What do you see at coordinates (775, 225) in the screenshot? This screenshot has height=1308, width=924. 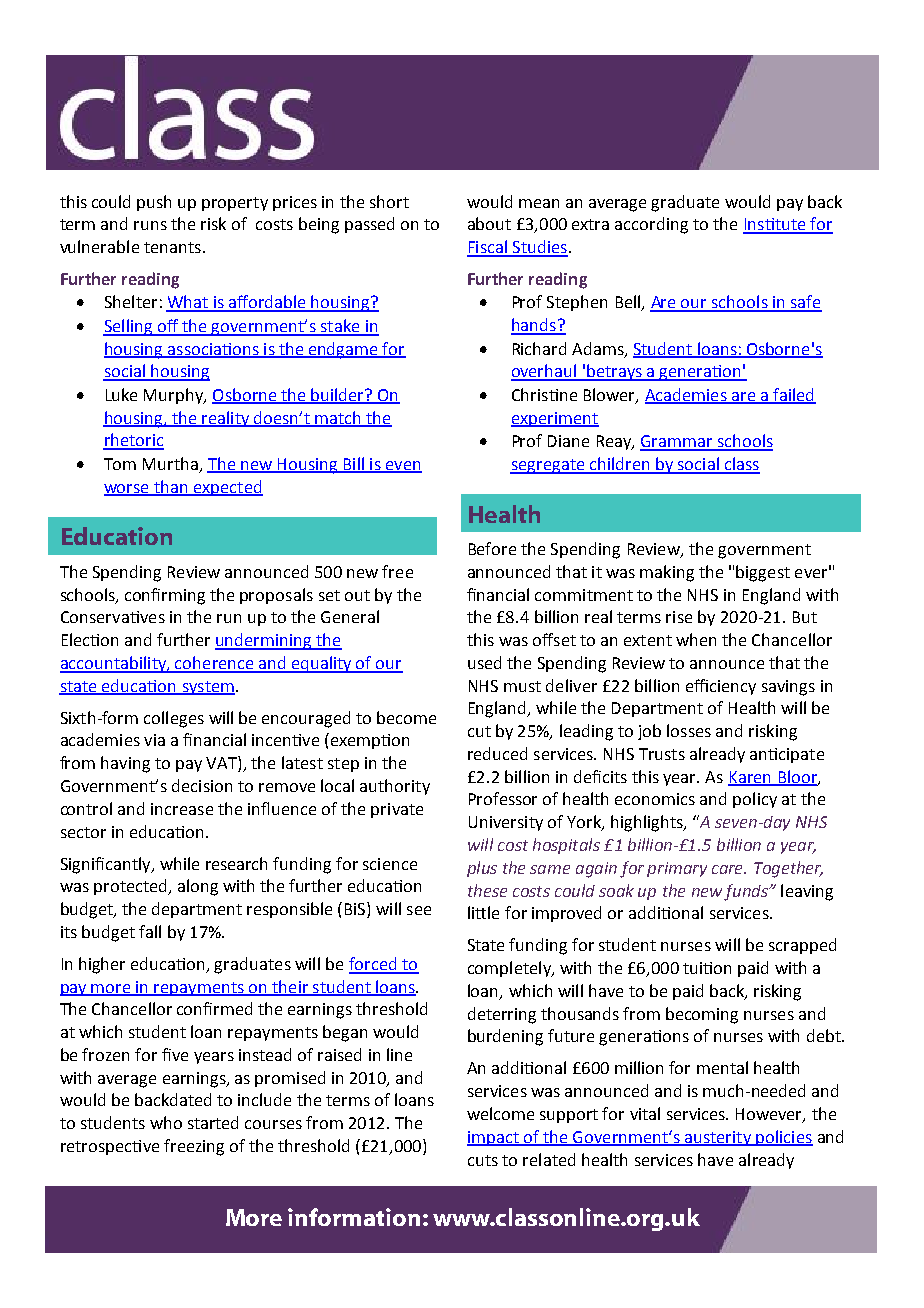 I see `Institute` at bounding box center [775, 225].
